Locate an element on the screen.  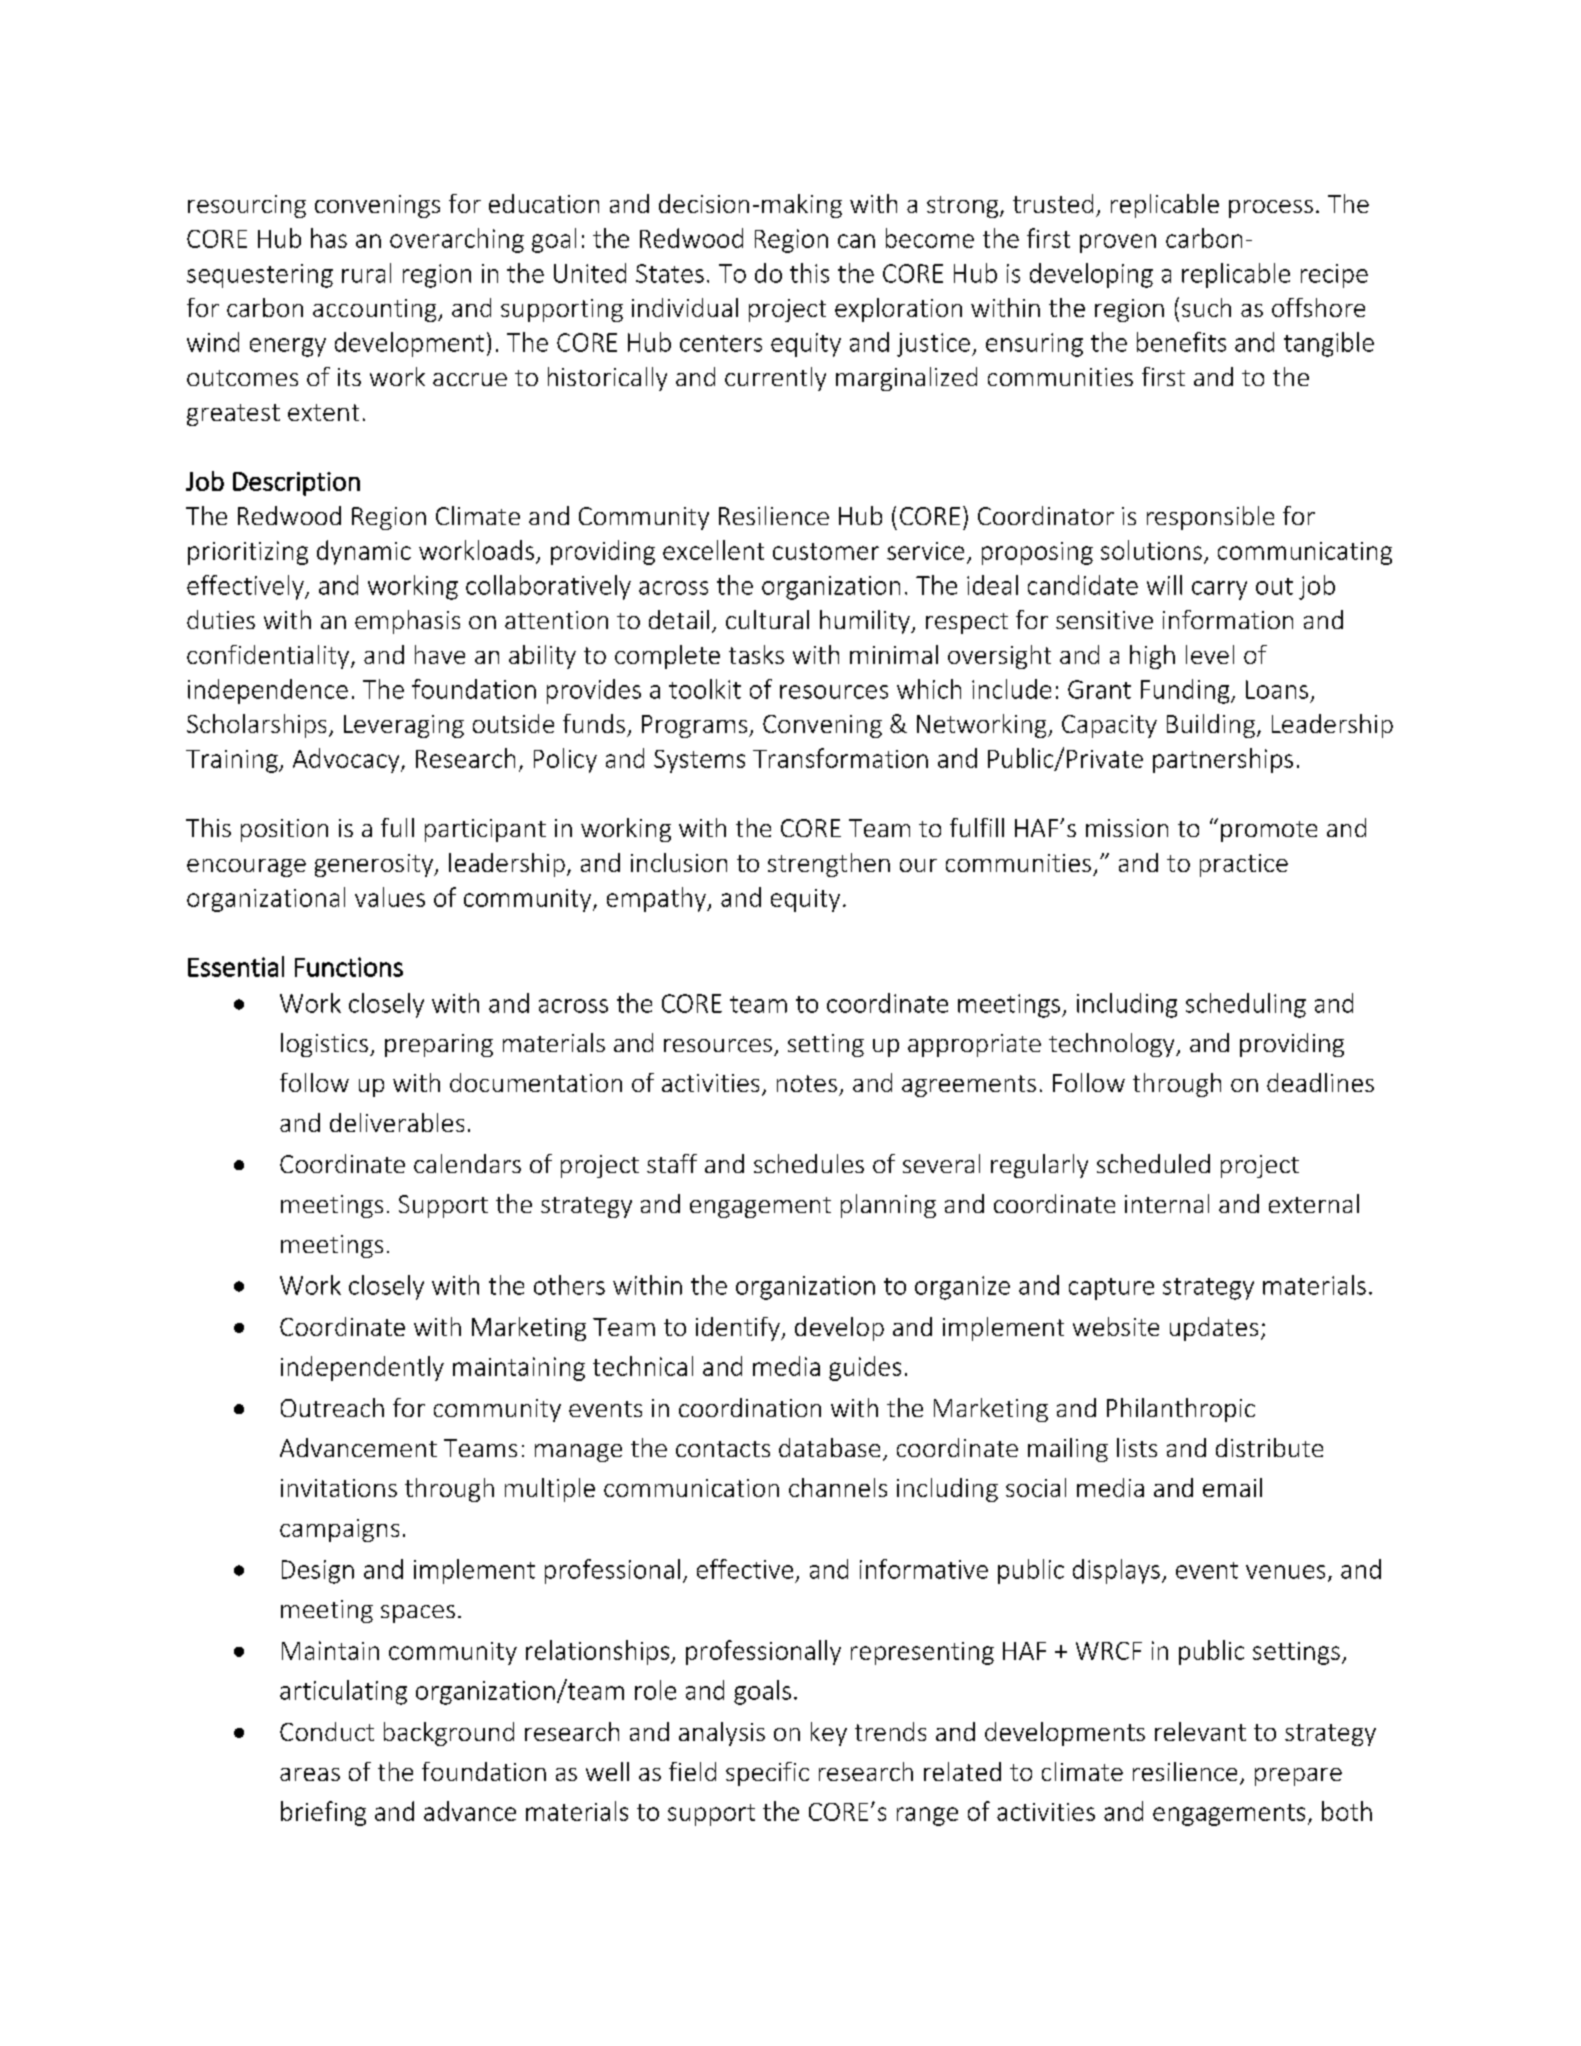
specific is located at coordinates (767, 1774).
